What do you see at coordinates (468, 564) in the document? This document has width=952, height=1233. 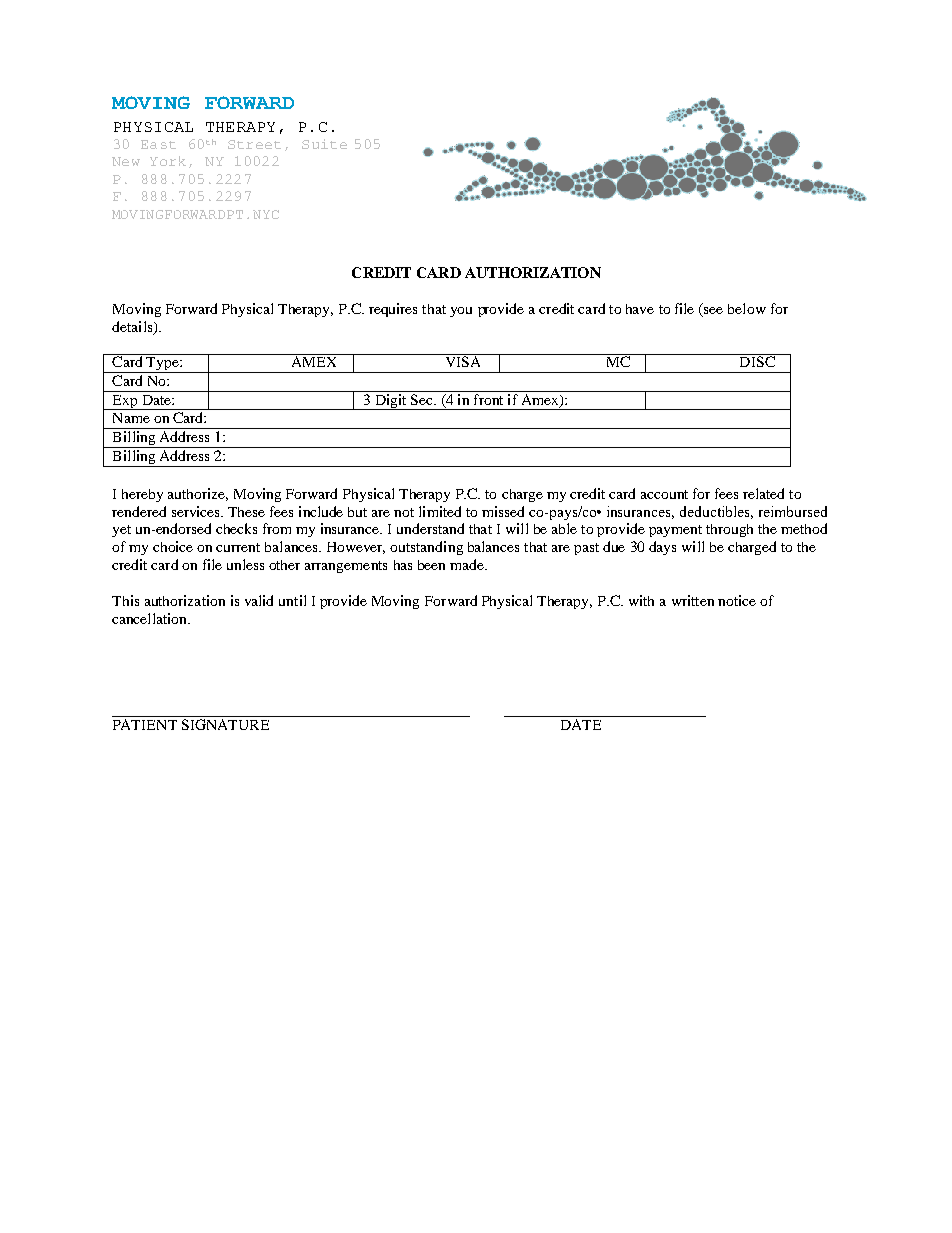 I see `made` at bounding box center [468, 564].
